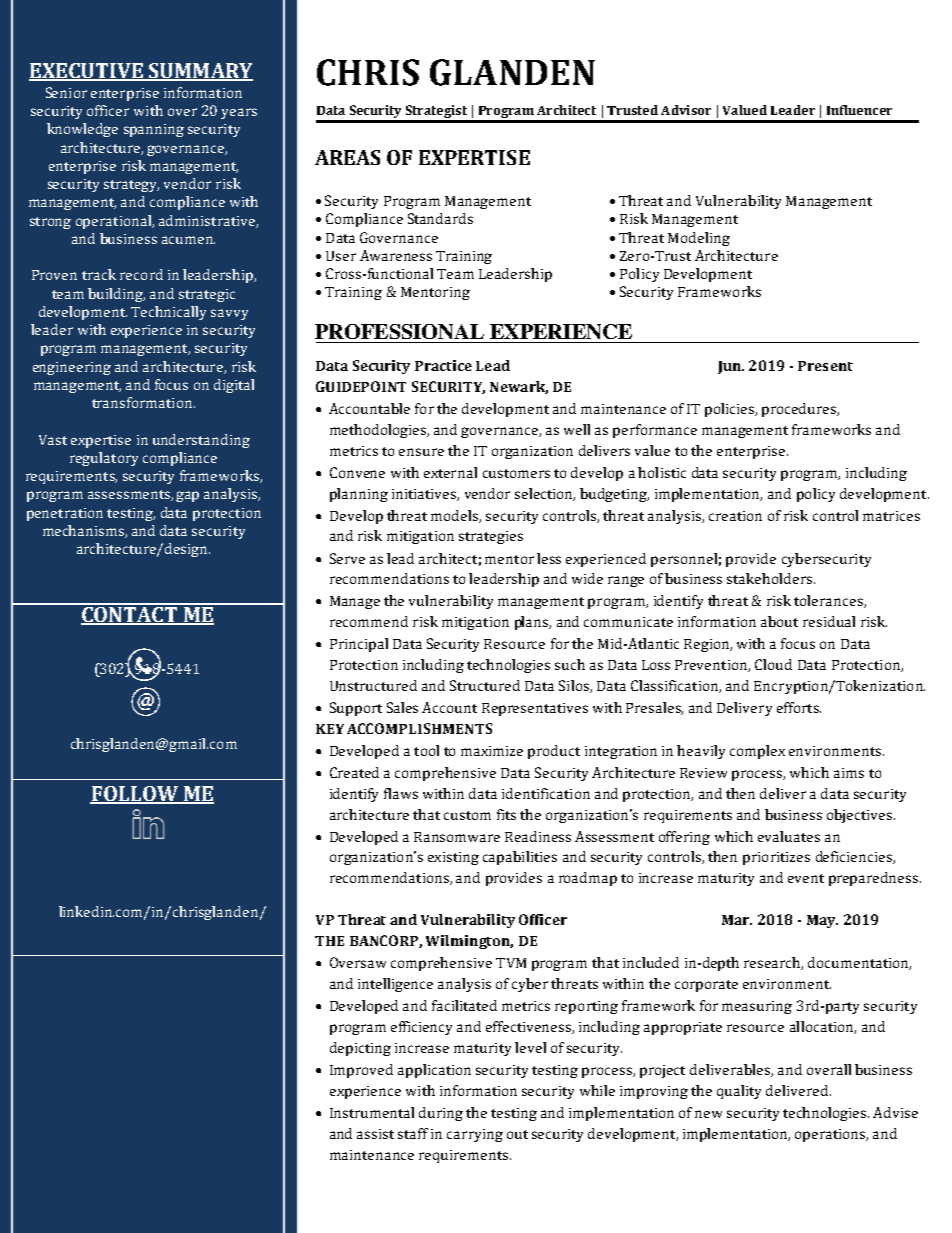 The height and width of the page is (1233, 952). Describe the element at coordinates (361, 1071) in the page. I see `Improved` at that location.
